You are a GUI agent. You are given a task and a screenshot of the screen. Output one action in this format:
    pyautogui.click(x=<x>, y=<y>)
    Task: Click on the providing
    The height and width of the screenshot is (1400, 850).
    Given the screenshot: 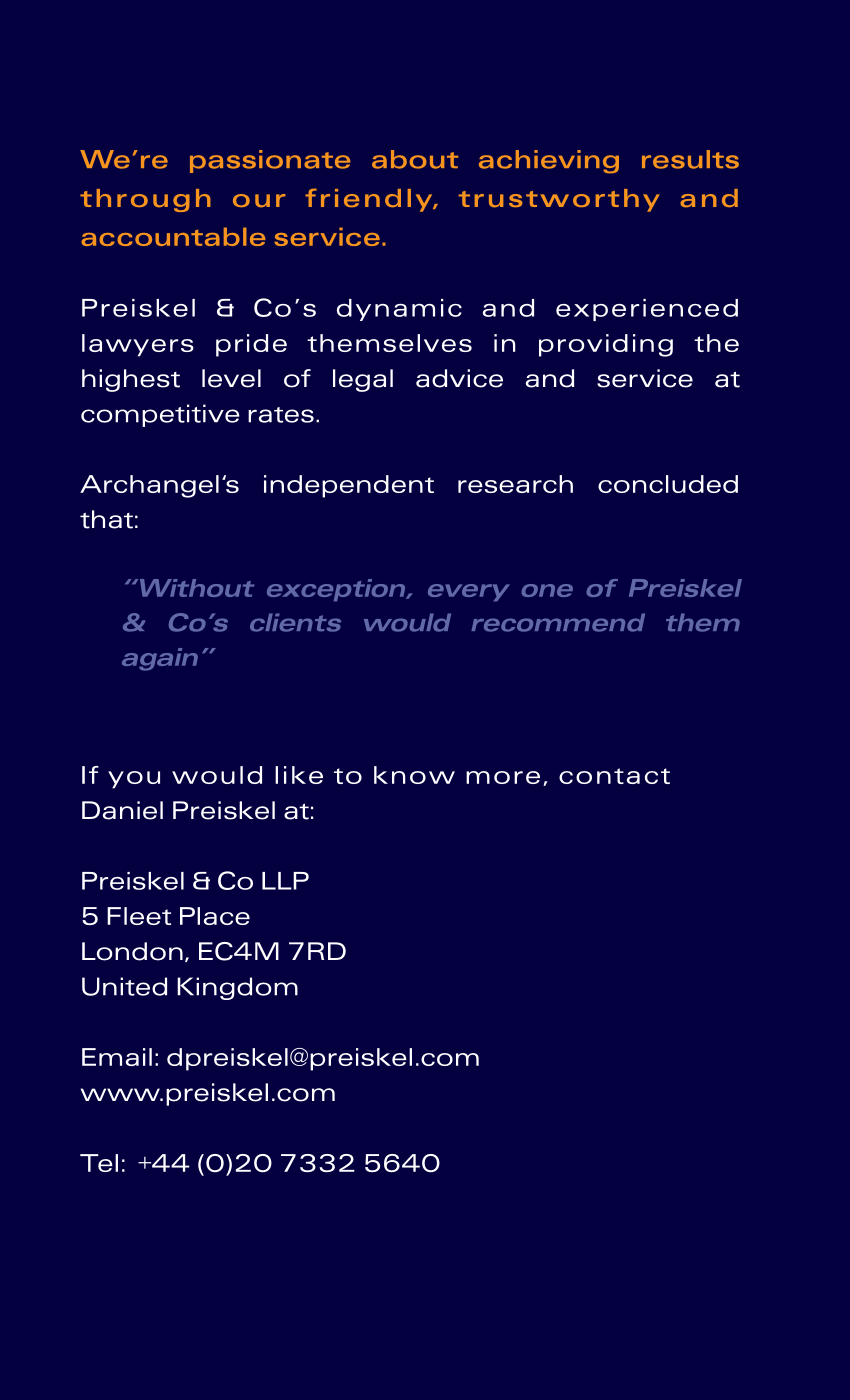 What is the action you would take?
    pyautogui.click(x=606, y=345)
